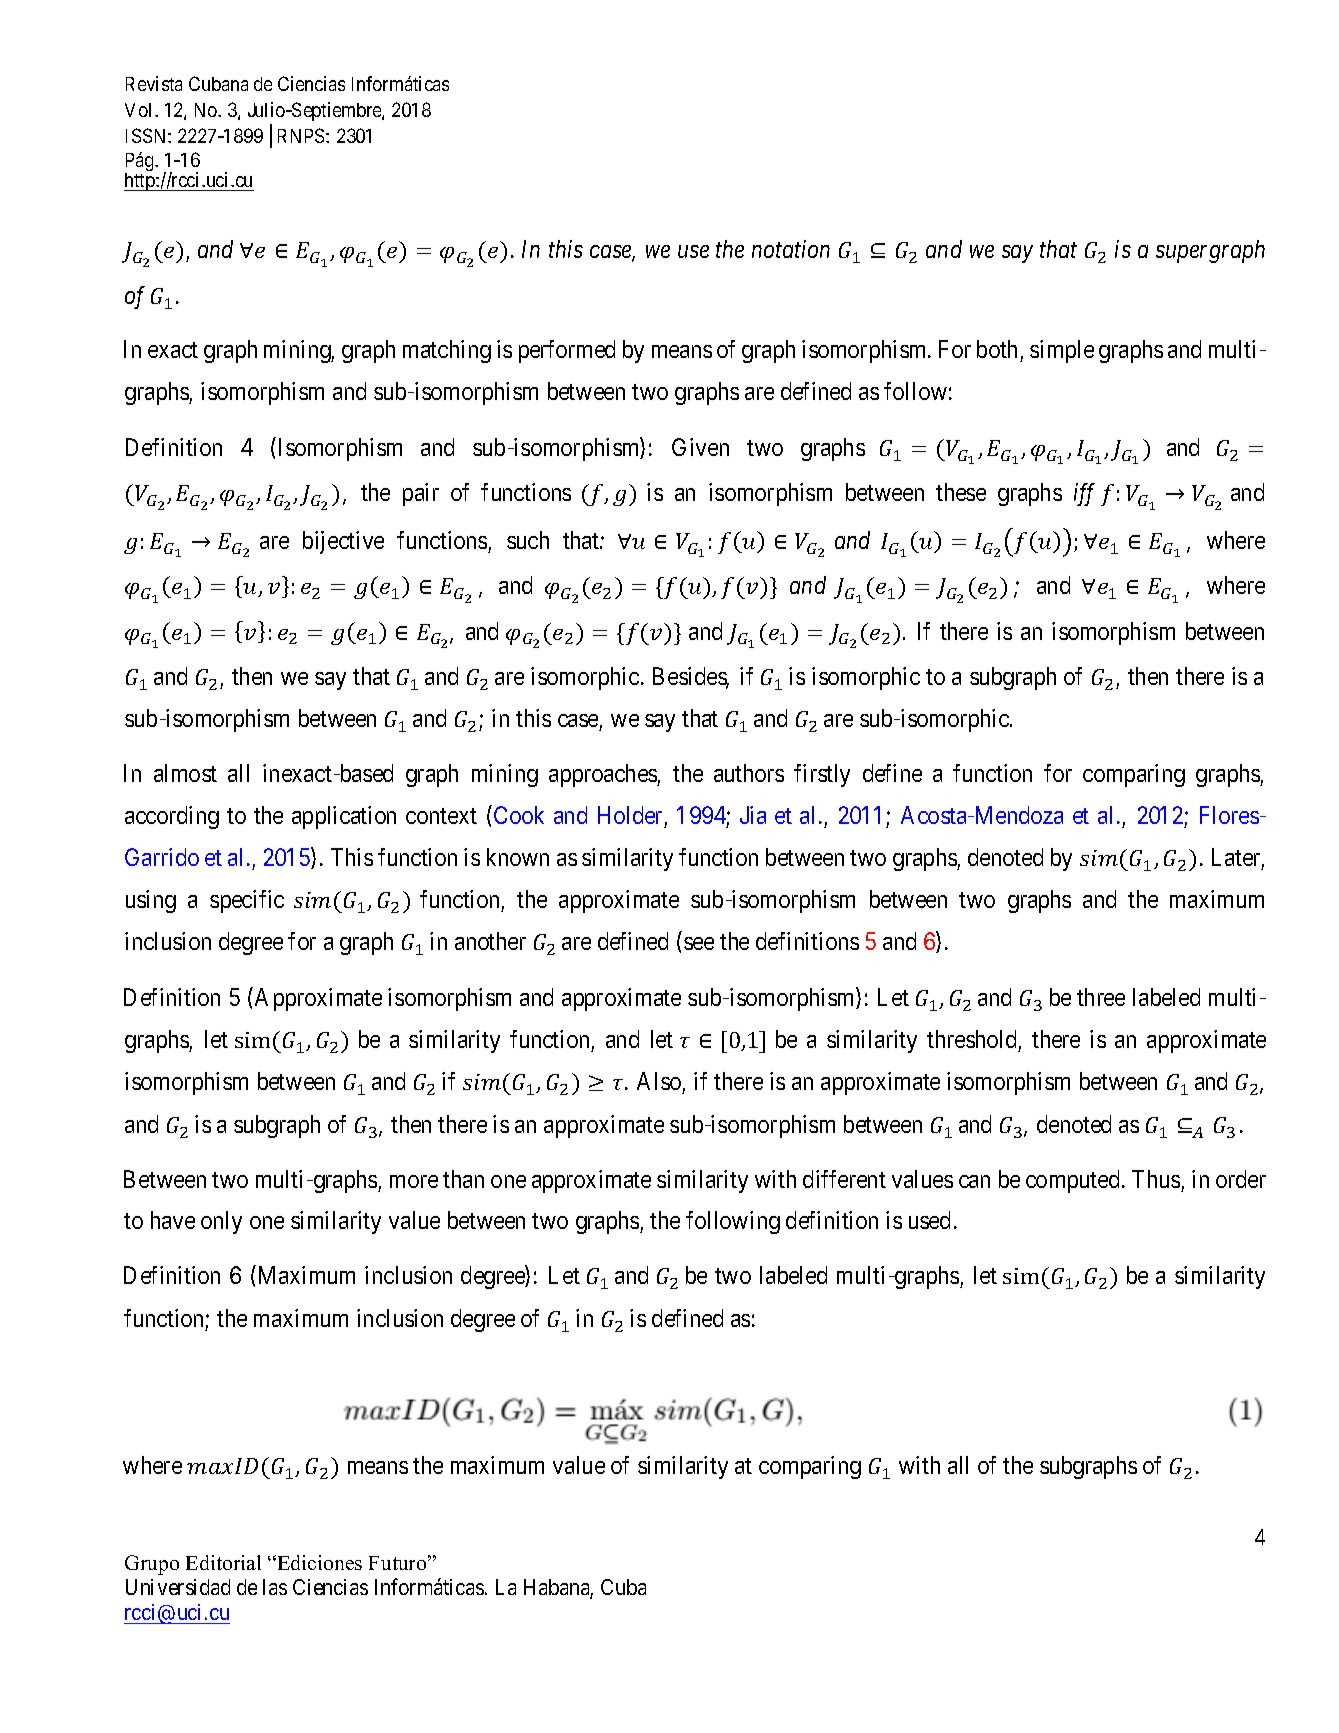 The height and width of the screenshot is (1733, 1339). I want to click on Editorial, so click(223, 1562).
